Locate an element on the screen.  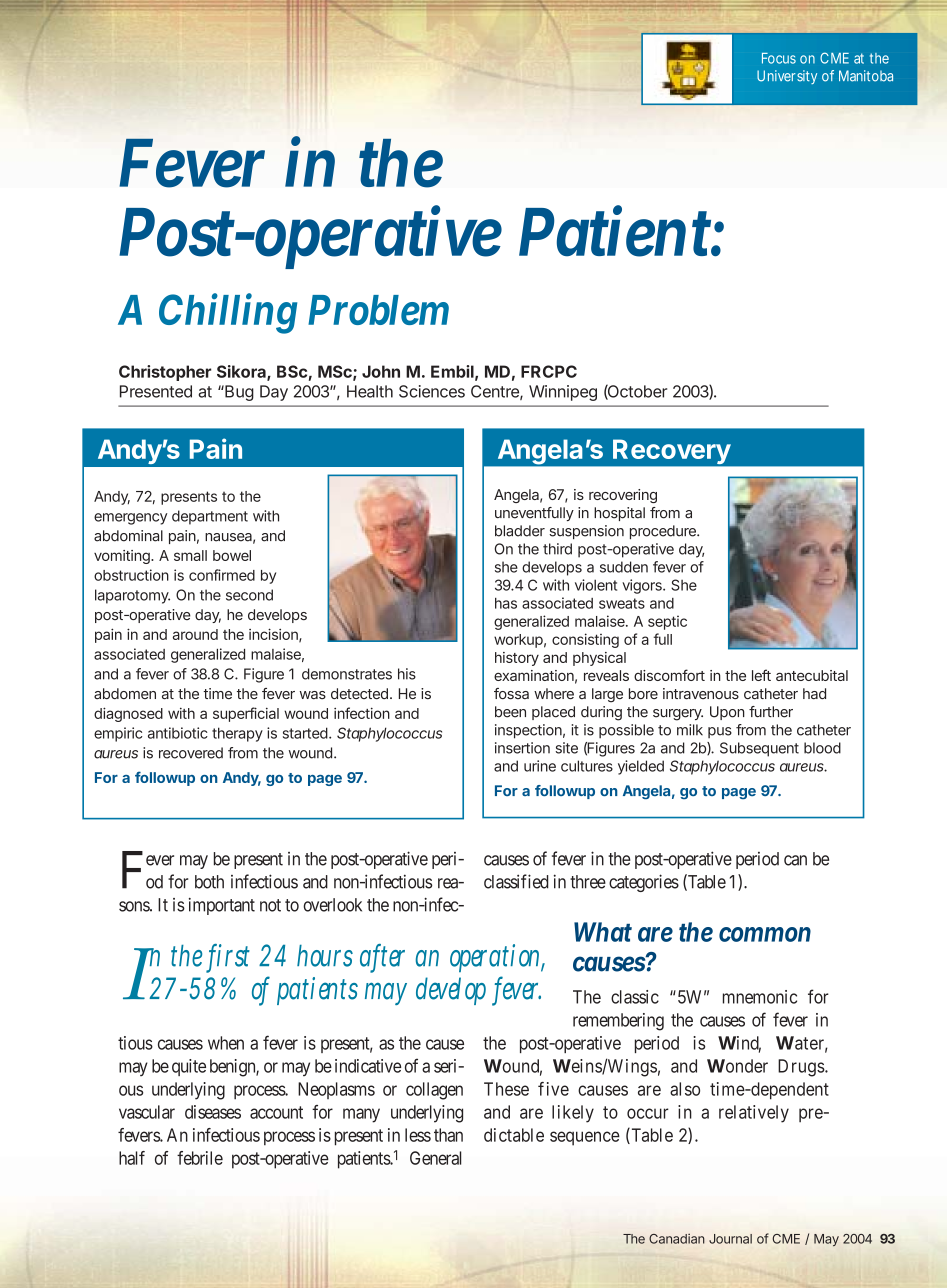
Chilling is located at coordinates (228, 314).
